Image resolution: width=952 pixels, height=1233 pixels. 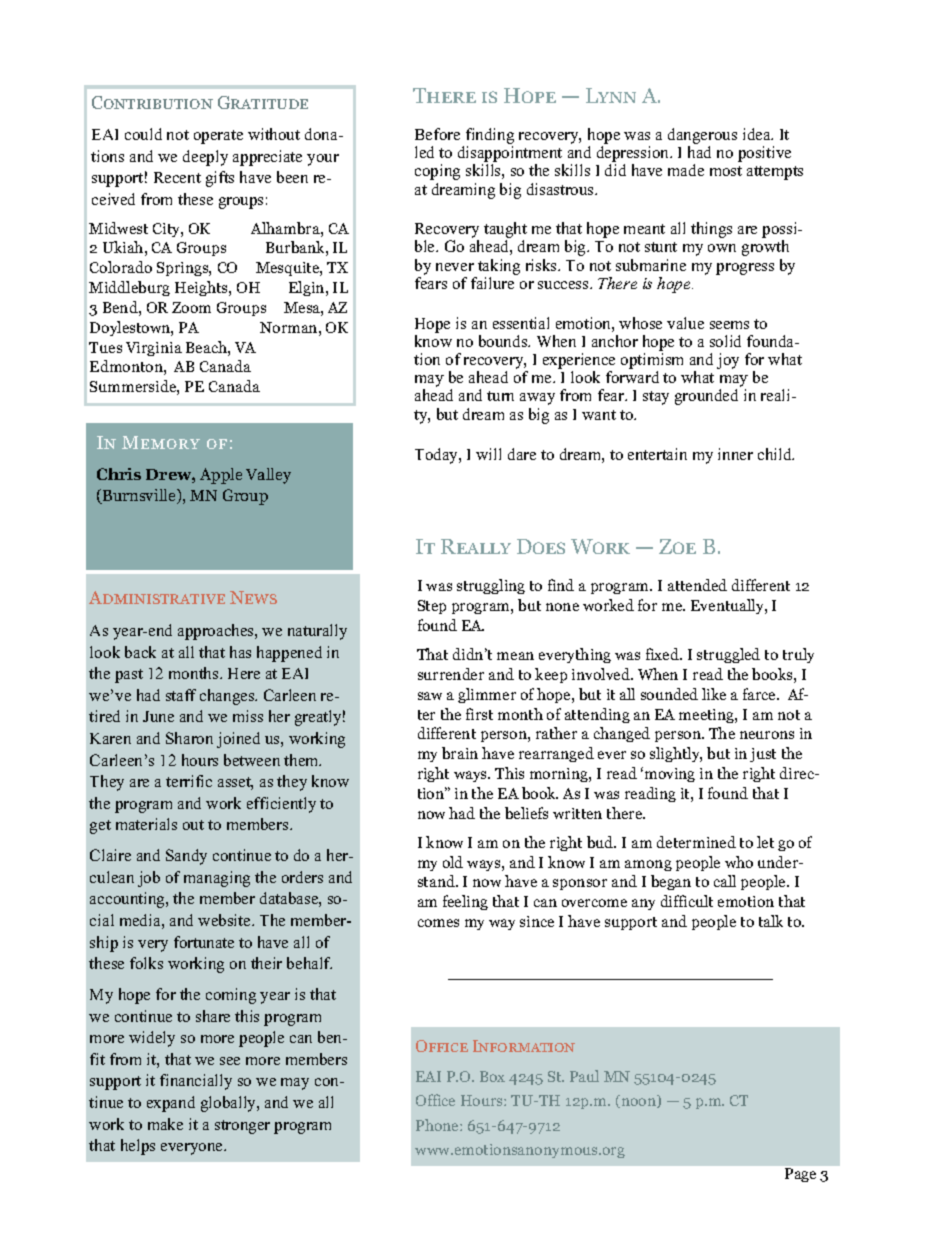 I want to click on terrific, so click(x=189, y=781).
